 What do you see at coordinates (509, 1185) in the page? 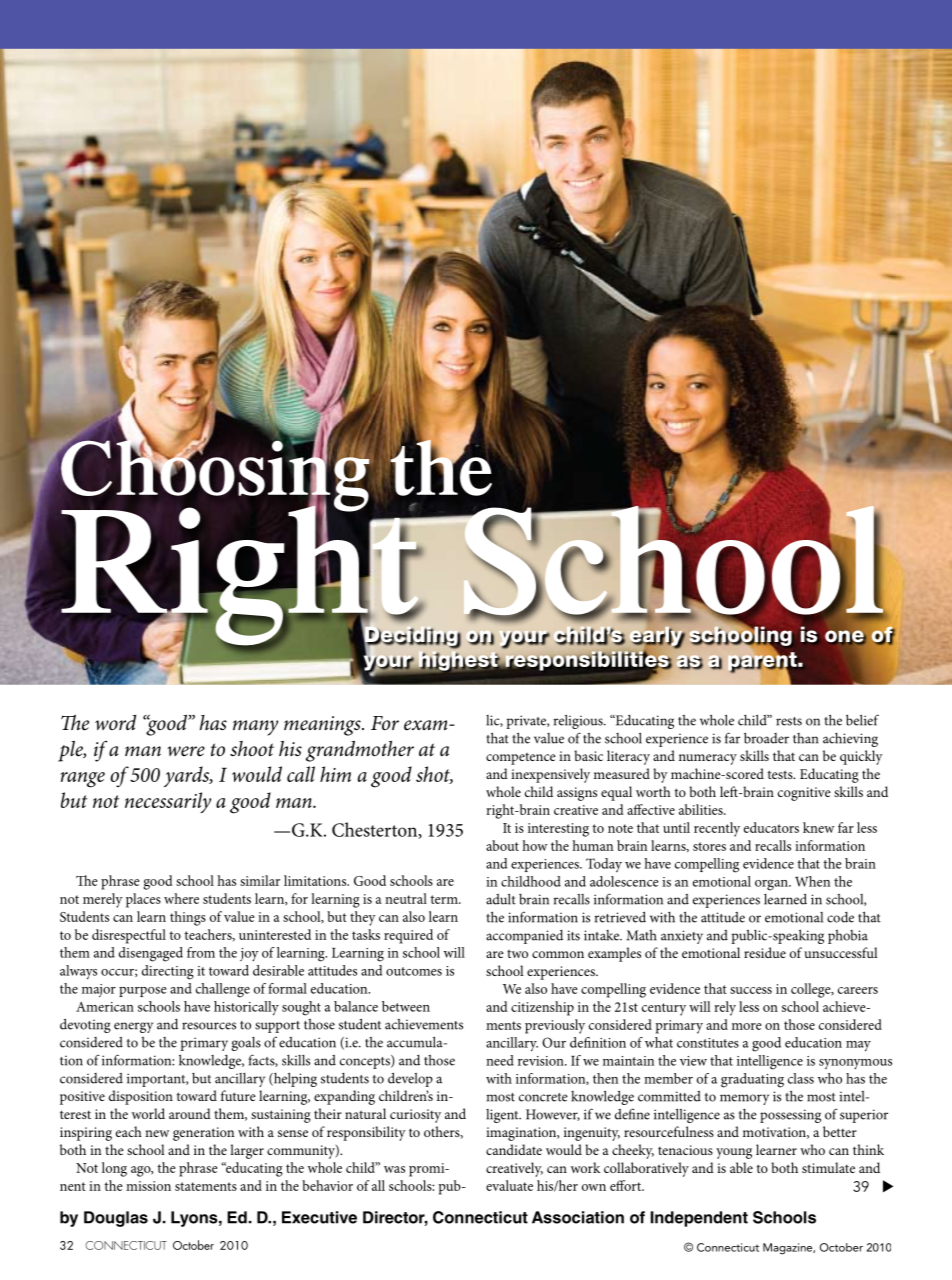
I see `evaluate` at bounding box center [509, 1185].
